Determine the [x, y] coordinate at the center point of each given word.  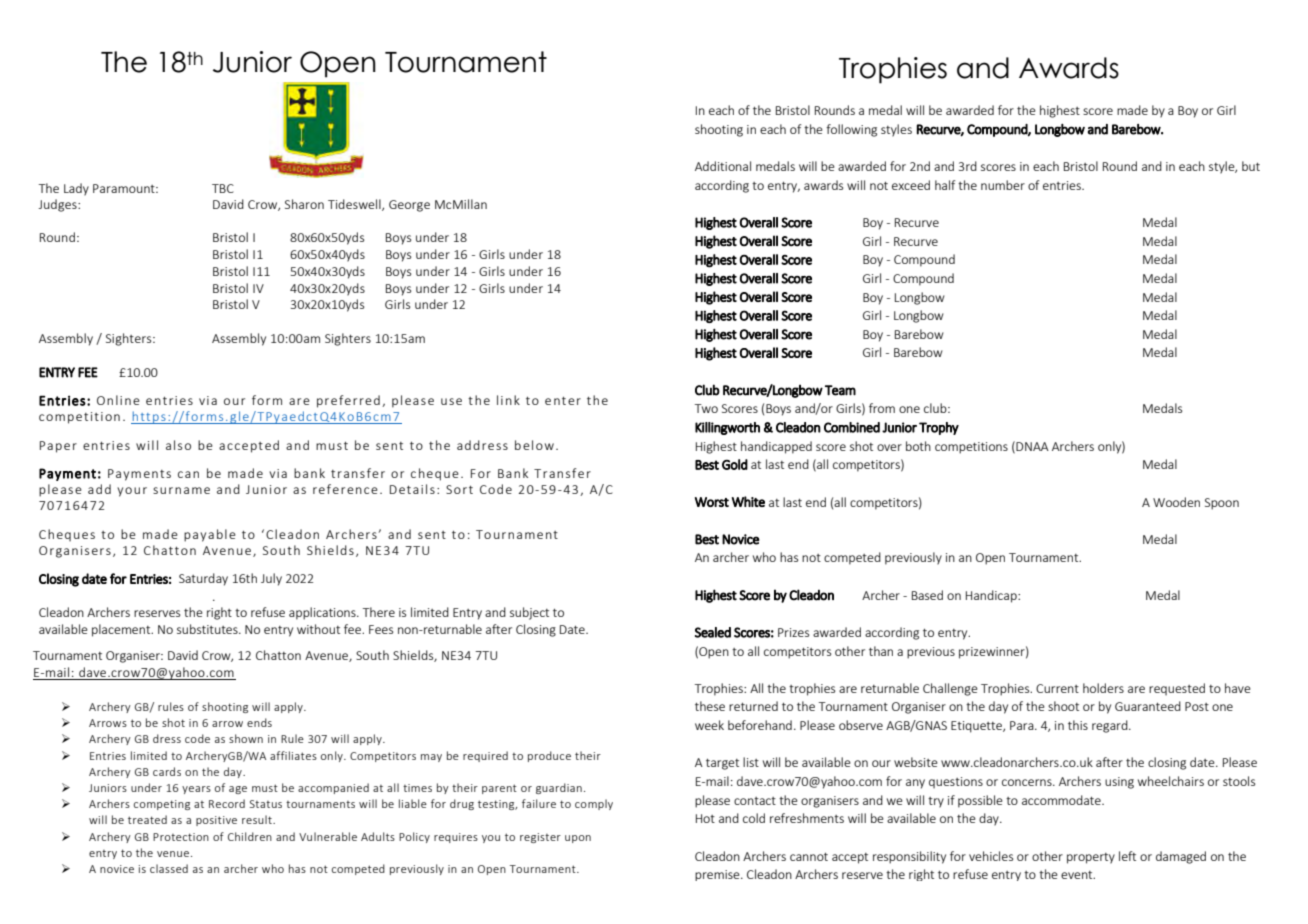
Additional [723, 166]
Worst [712, 502]
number [1003, 185]
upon [578, 839]
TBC [223, 188]
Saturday [203, 579]
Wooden [1176, 502]
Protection [181, 837]
